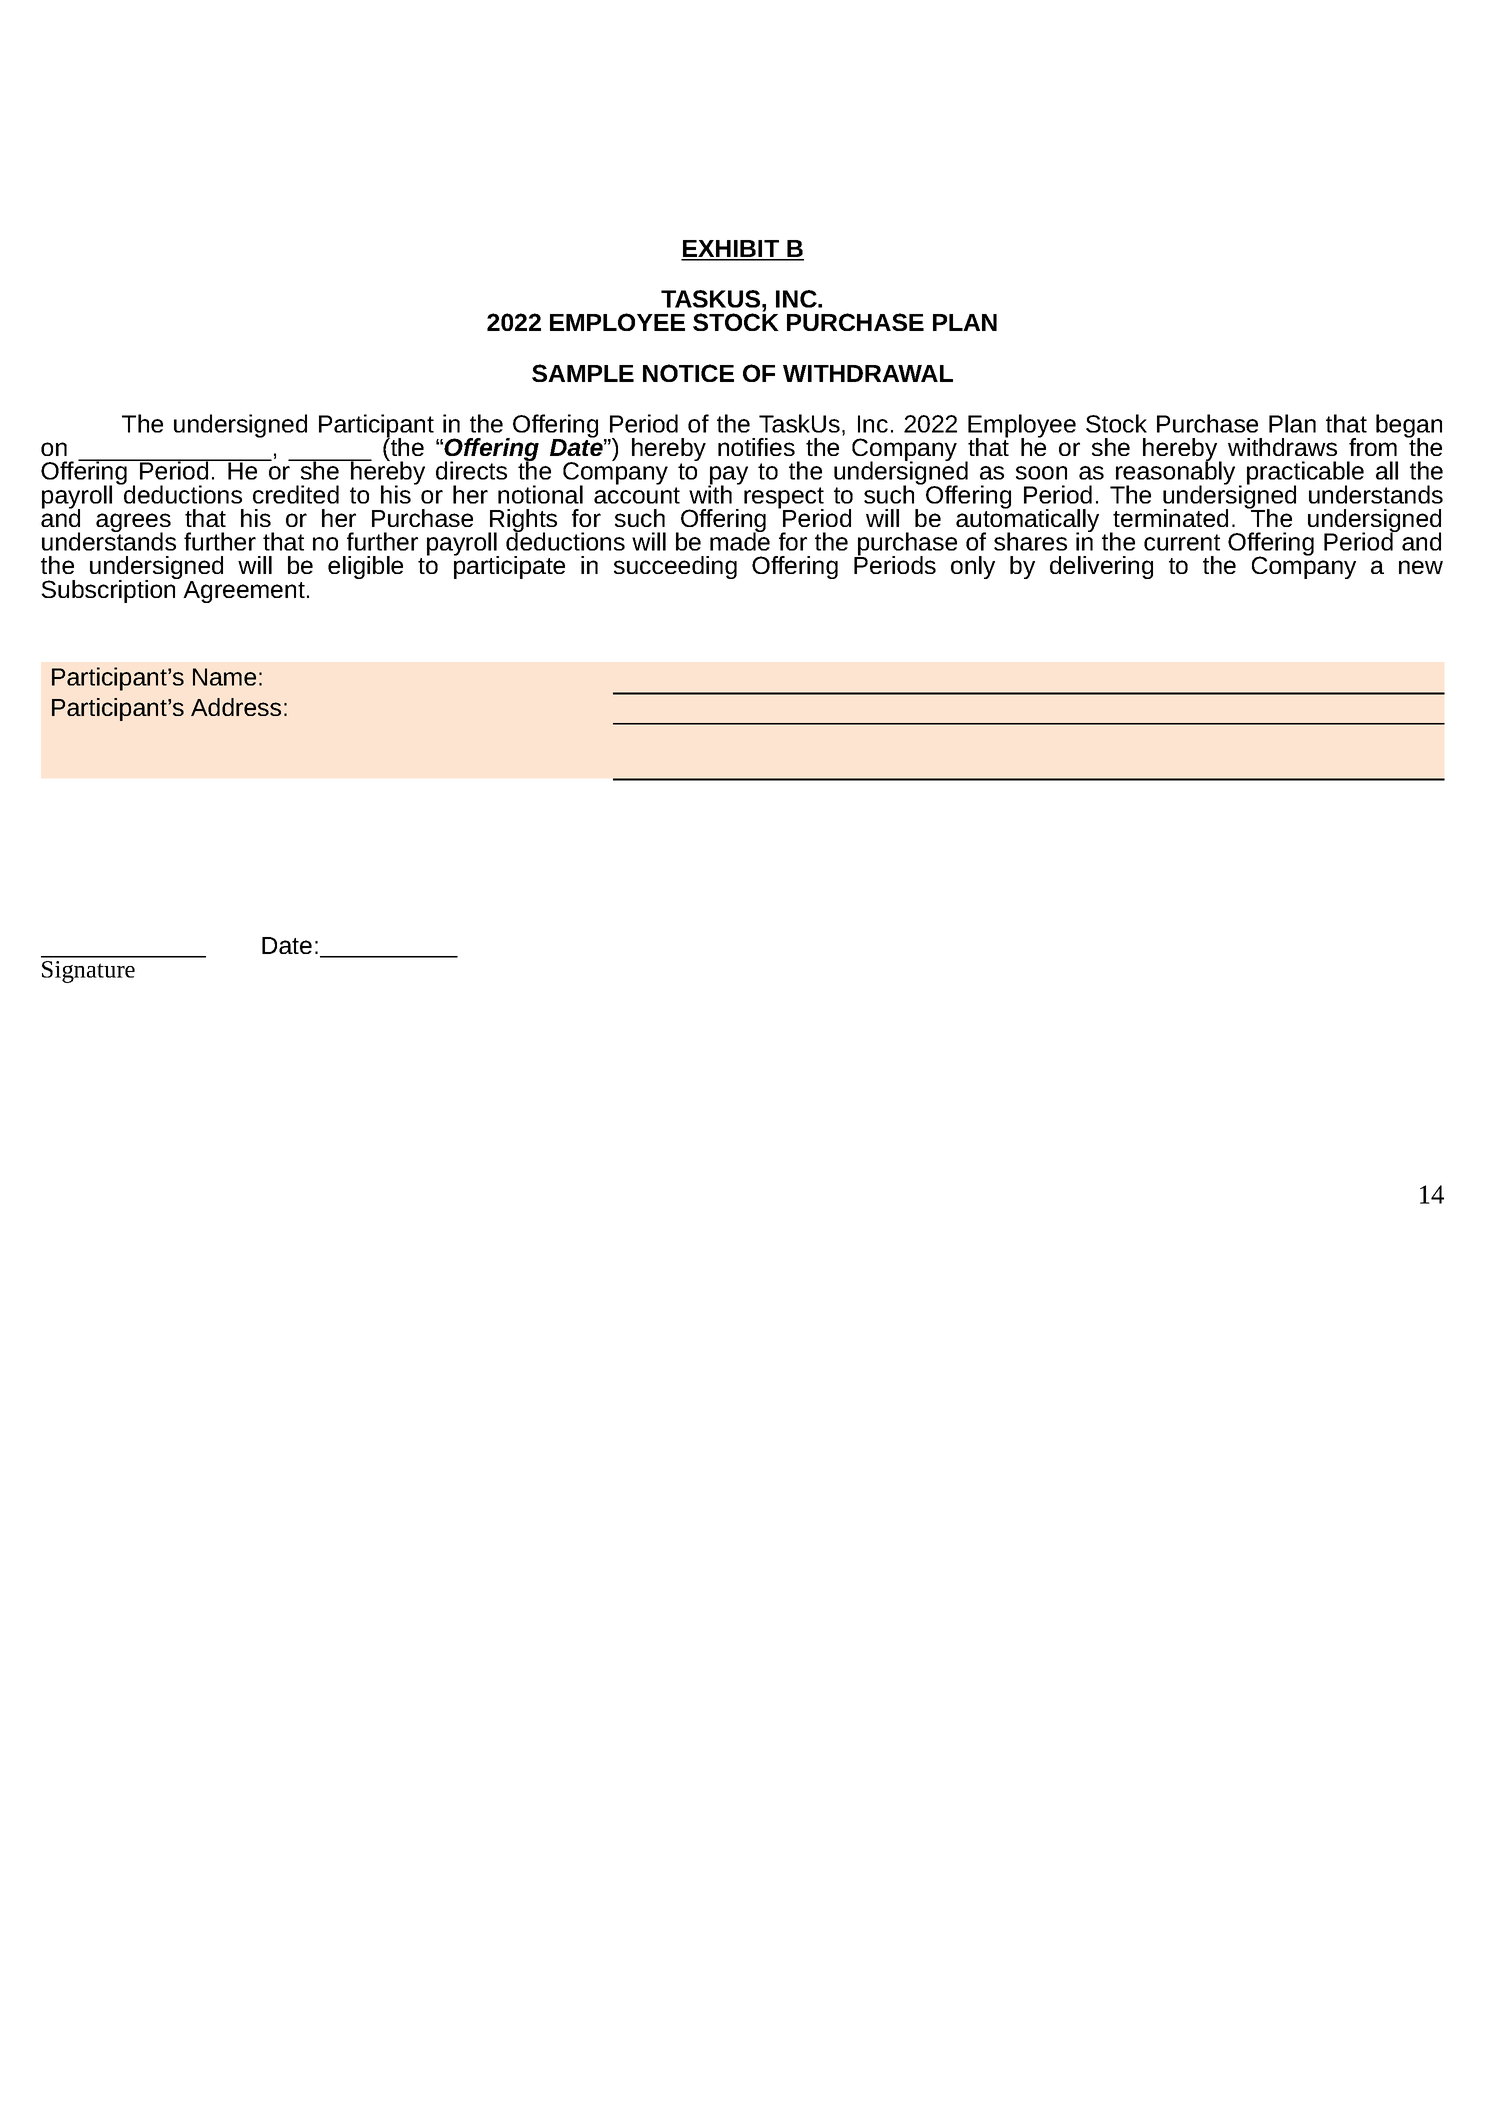 Image resolution: width=1487 pixels, height=2105 pixels. Describe the element at coordinates (1409, 427) in the page. I see `began` at that location.
